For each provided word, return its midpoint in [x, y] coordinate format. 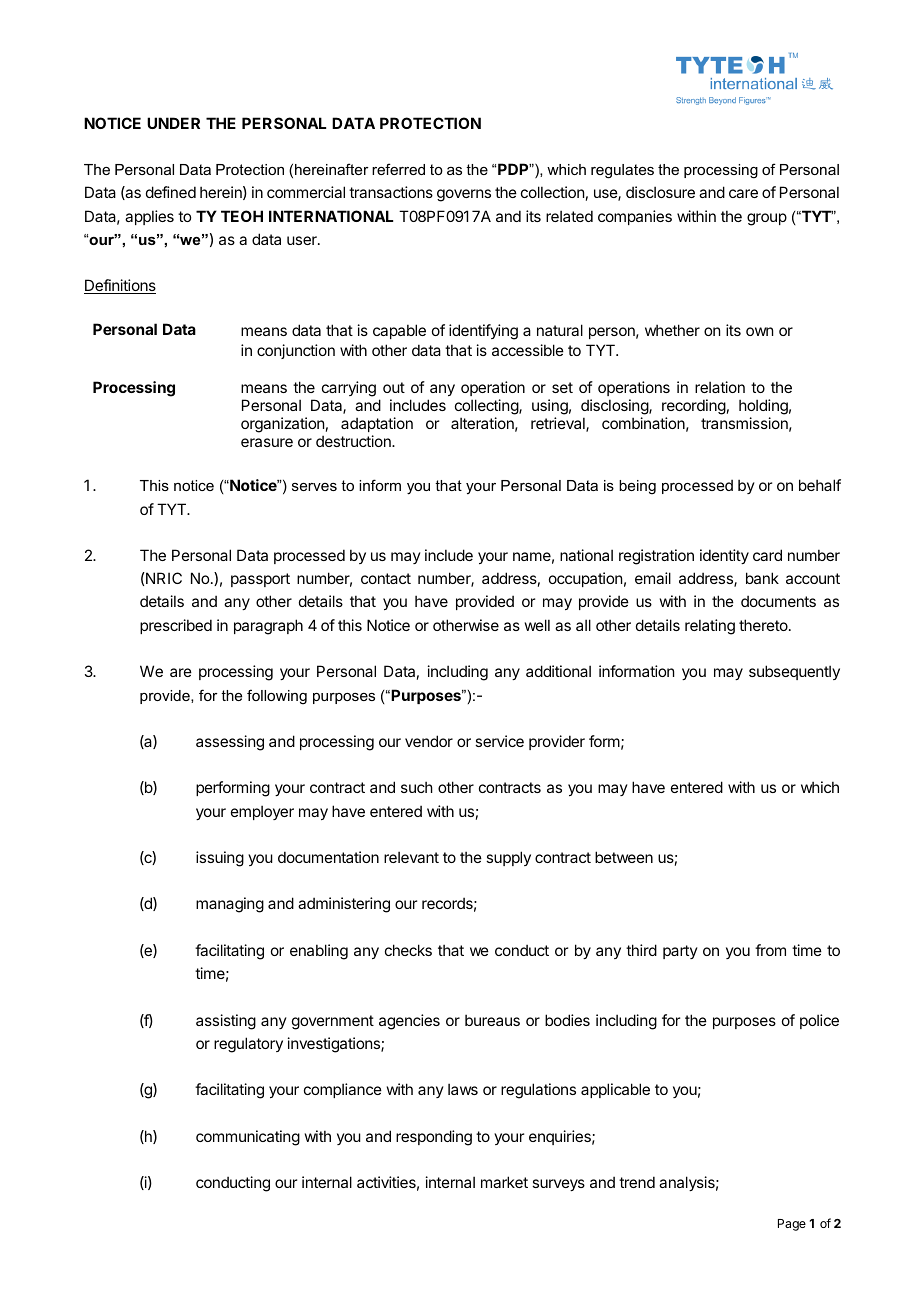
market [504, 1182]
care [743, 193]
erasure [267, 442]
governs [464, 195]
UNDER [173, 123]
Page [792, 1225]
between [624, 857]
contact [386, 578]
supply [508, 858]
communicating [248, 1138]
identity [724, 556]
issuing [220, 859]
